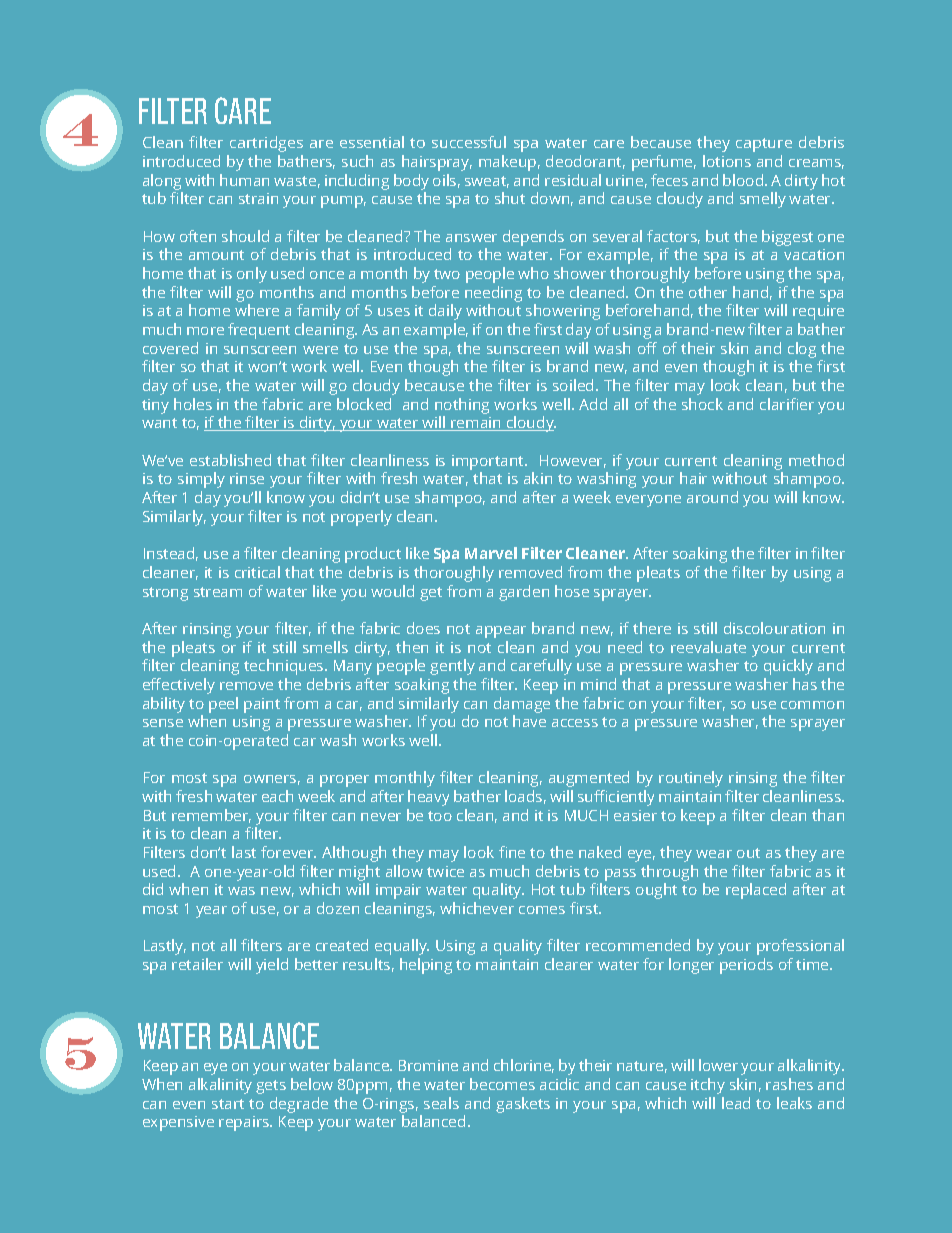 The width and height of the page is (952, 1233). What do you see at coordinates (736, 1103) in the page?
I see `lead` at bounding box center [736, 1103].
